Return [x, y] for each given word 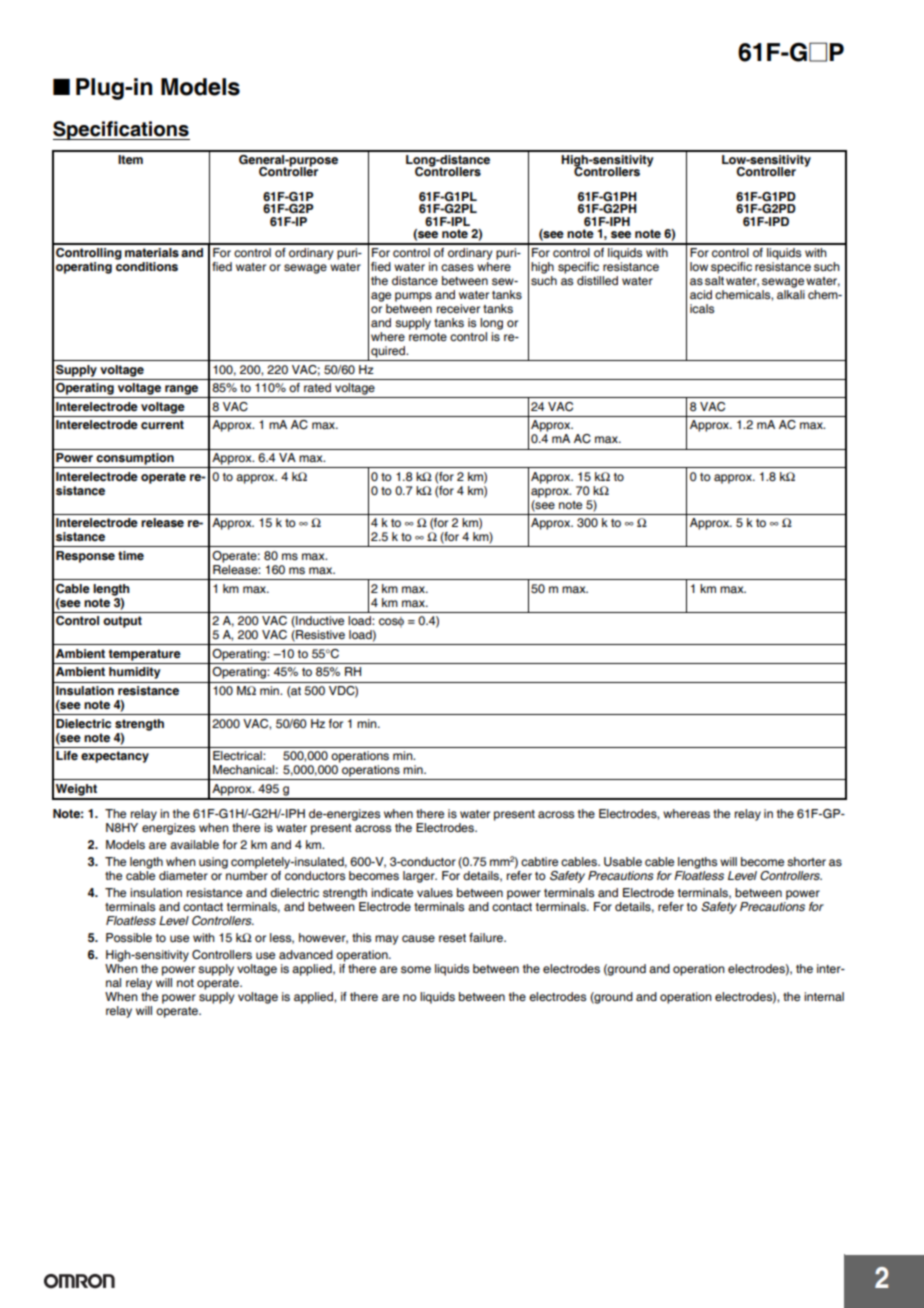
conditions [147, 266]
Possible [129, 938]
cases [457, 268]
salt [714, 280]
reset [452, 938]
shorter [806, 862]
